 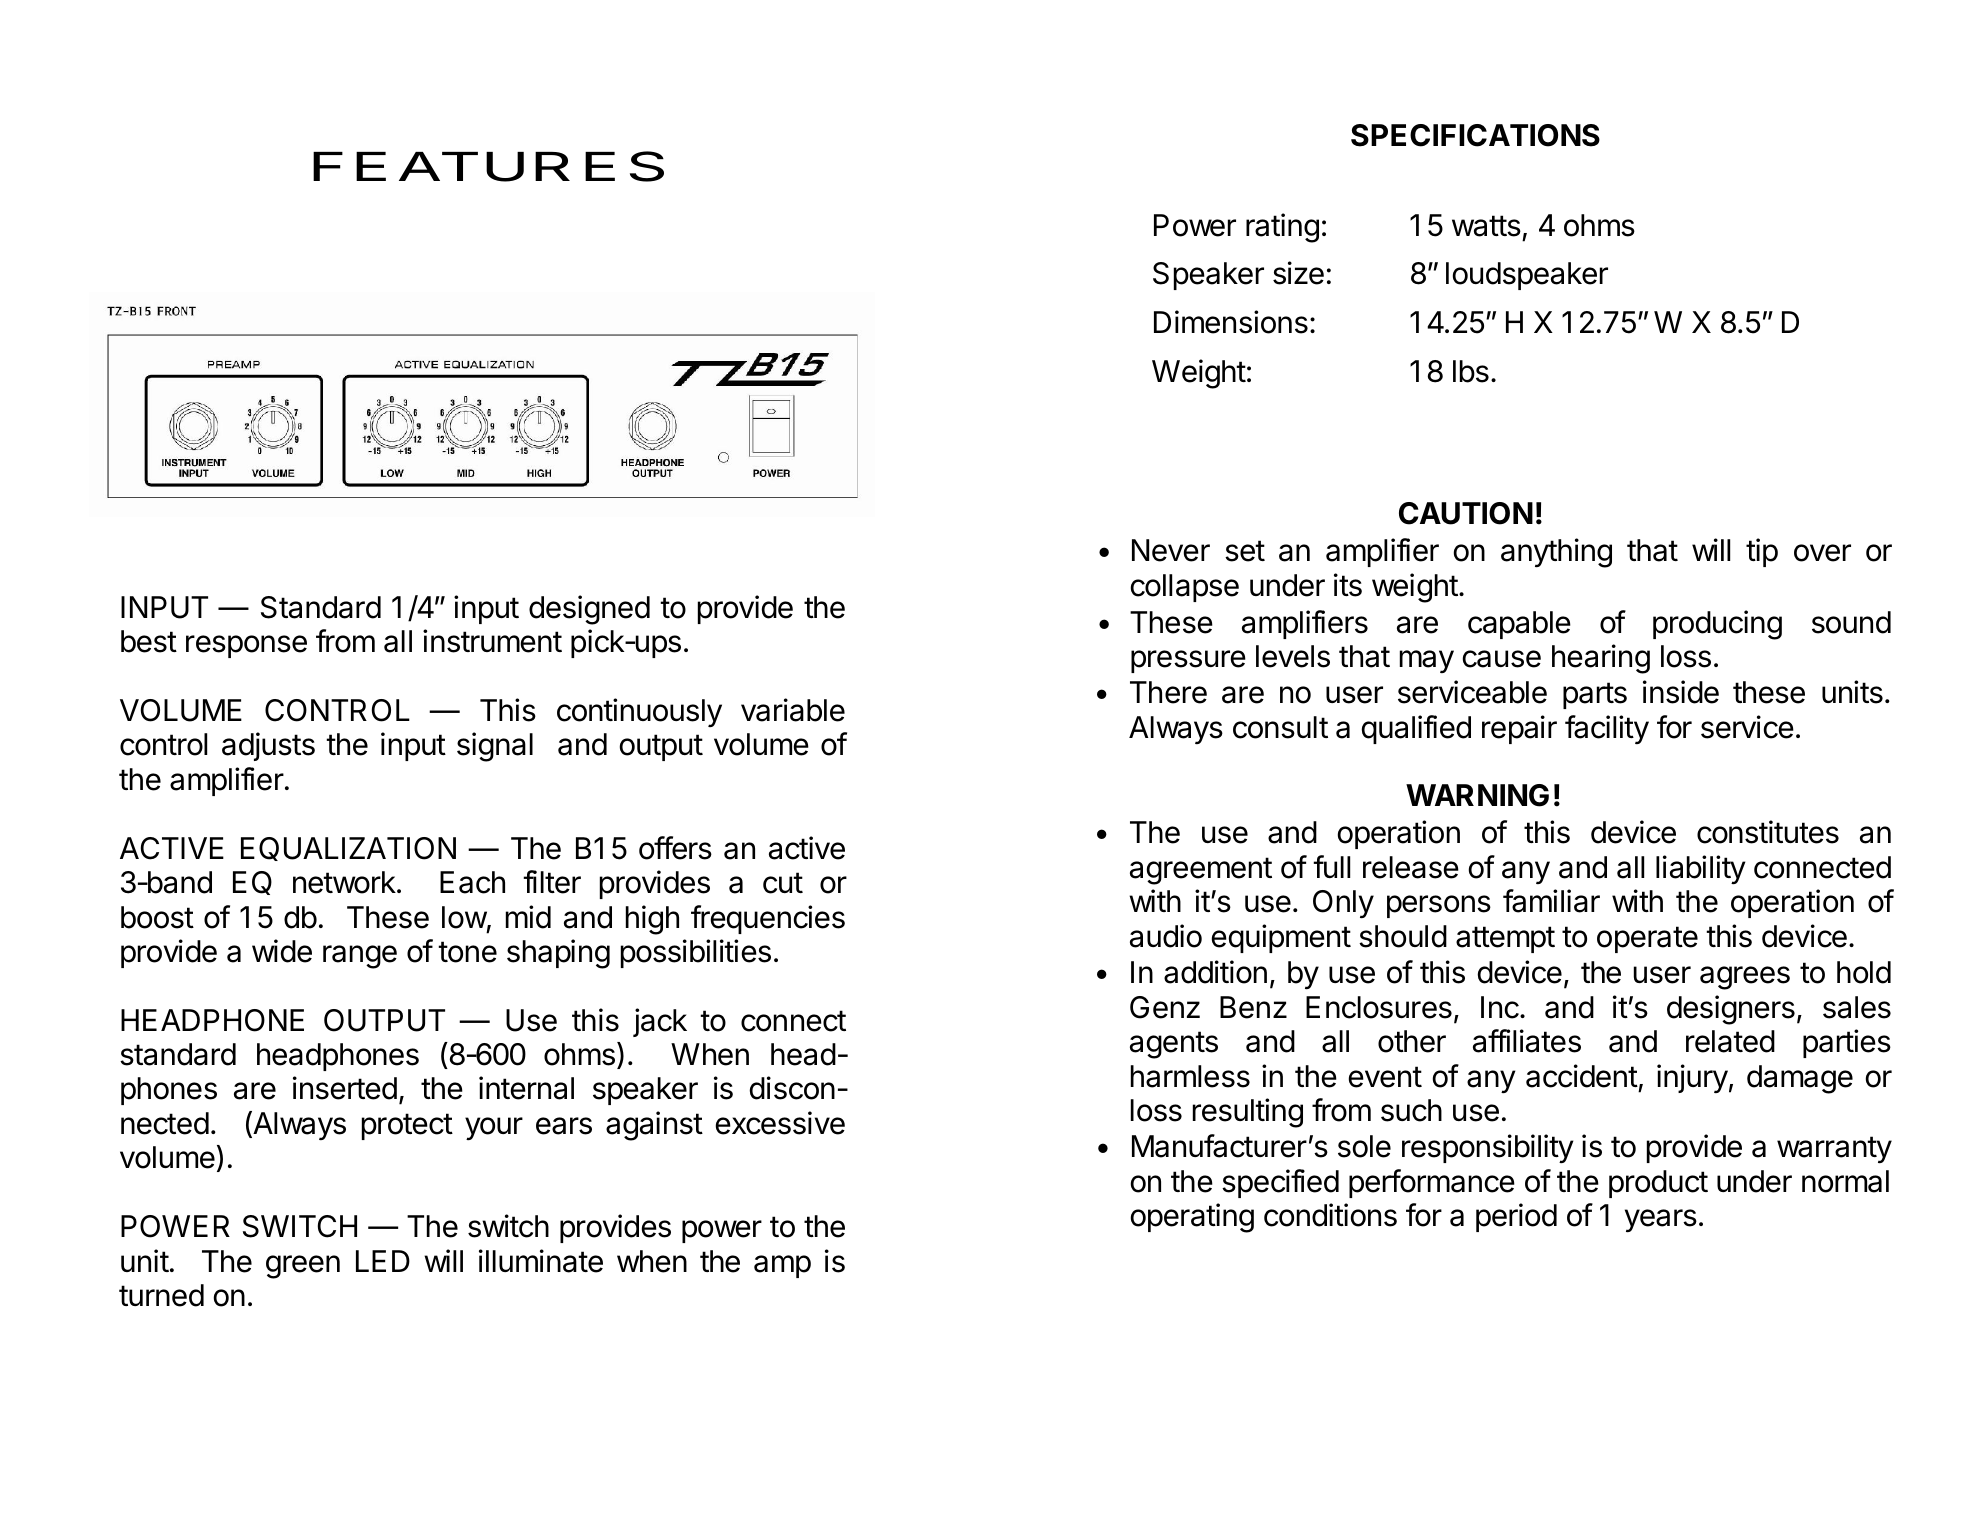 What do you see at coordinates (488, 166) in the image?
I see `FEATURES` at bounding box center [488, 166].
